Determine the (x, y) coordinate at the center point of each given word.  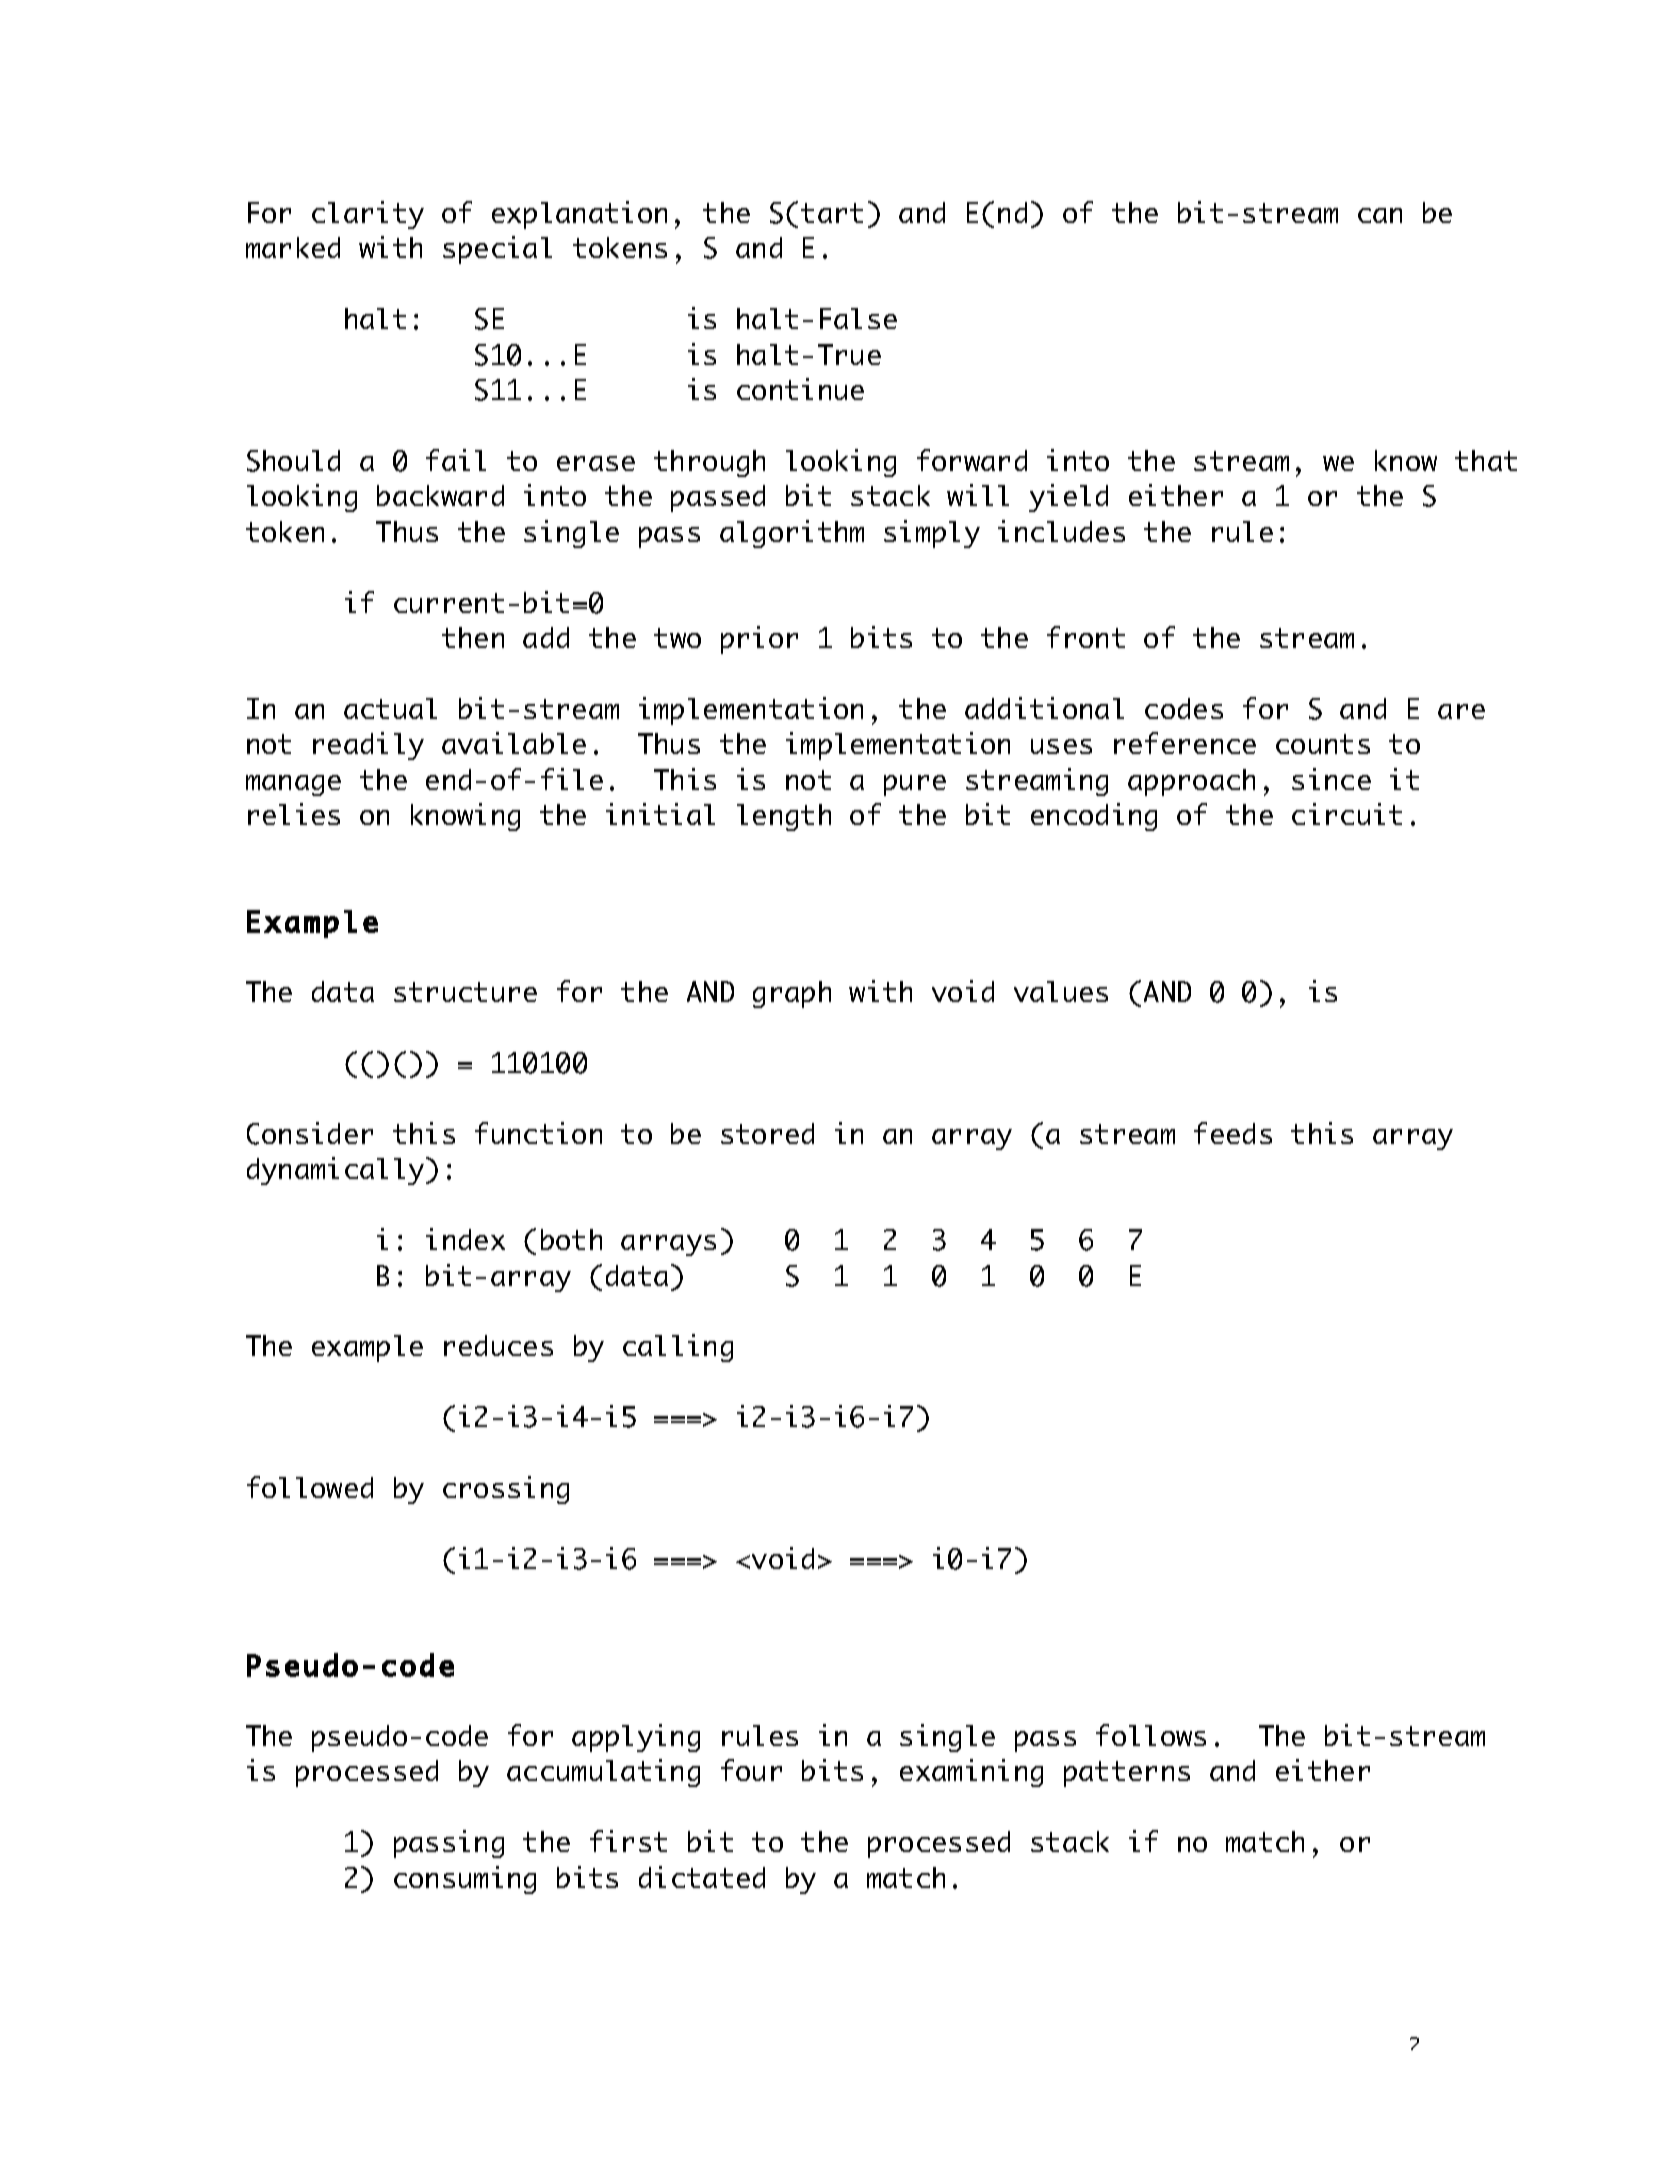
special (497, 250)
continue (800, 389)
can (1380, 215)
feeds (1233, 1133)
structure (465, 992)
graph (792, 994)
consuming (465, 1880)
